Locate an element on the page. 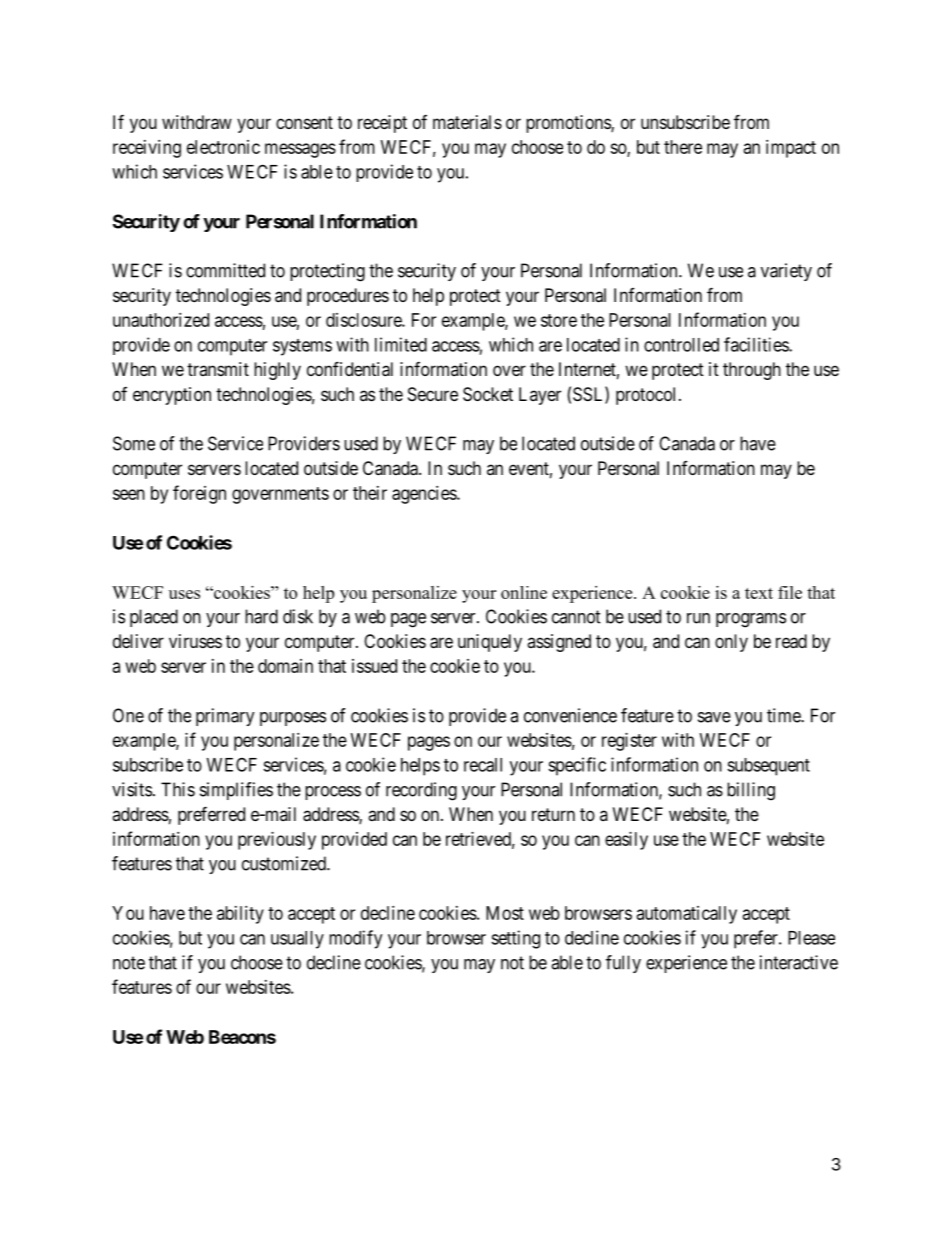 Image resolution: width=952 pixels, height=1233 pixels. foreign is located at coordinates (199, 494).
